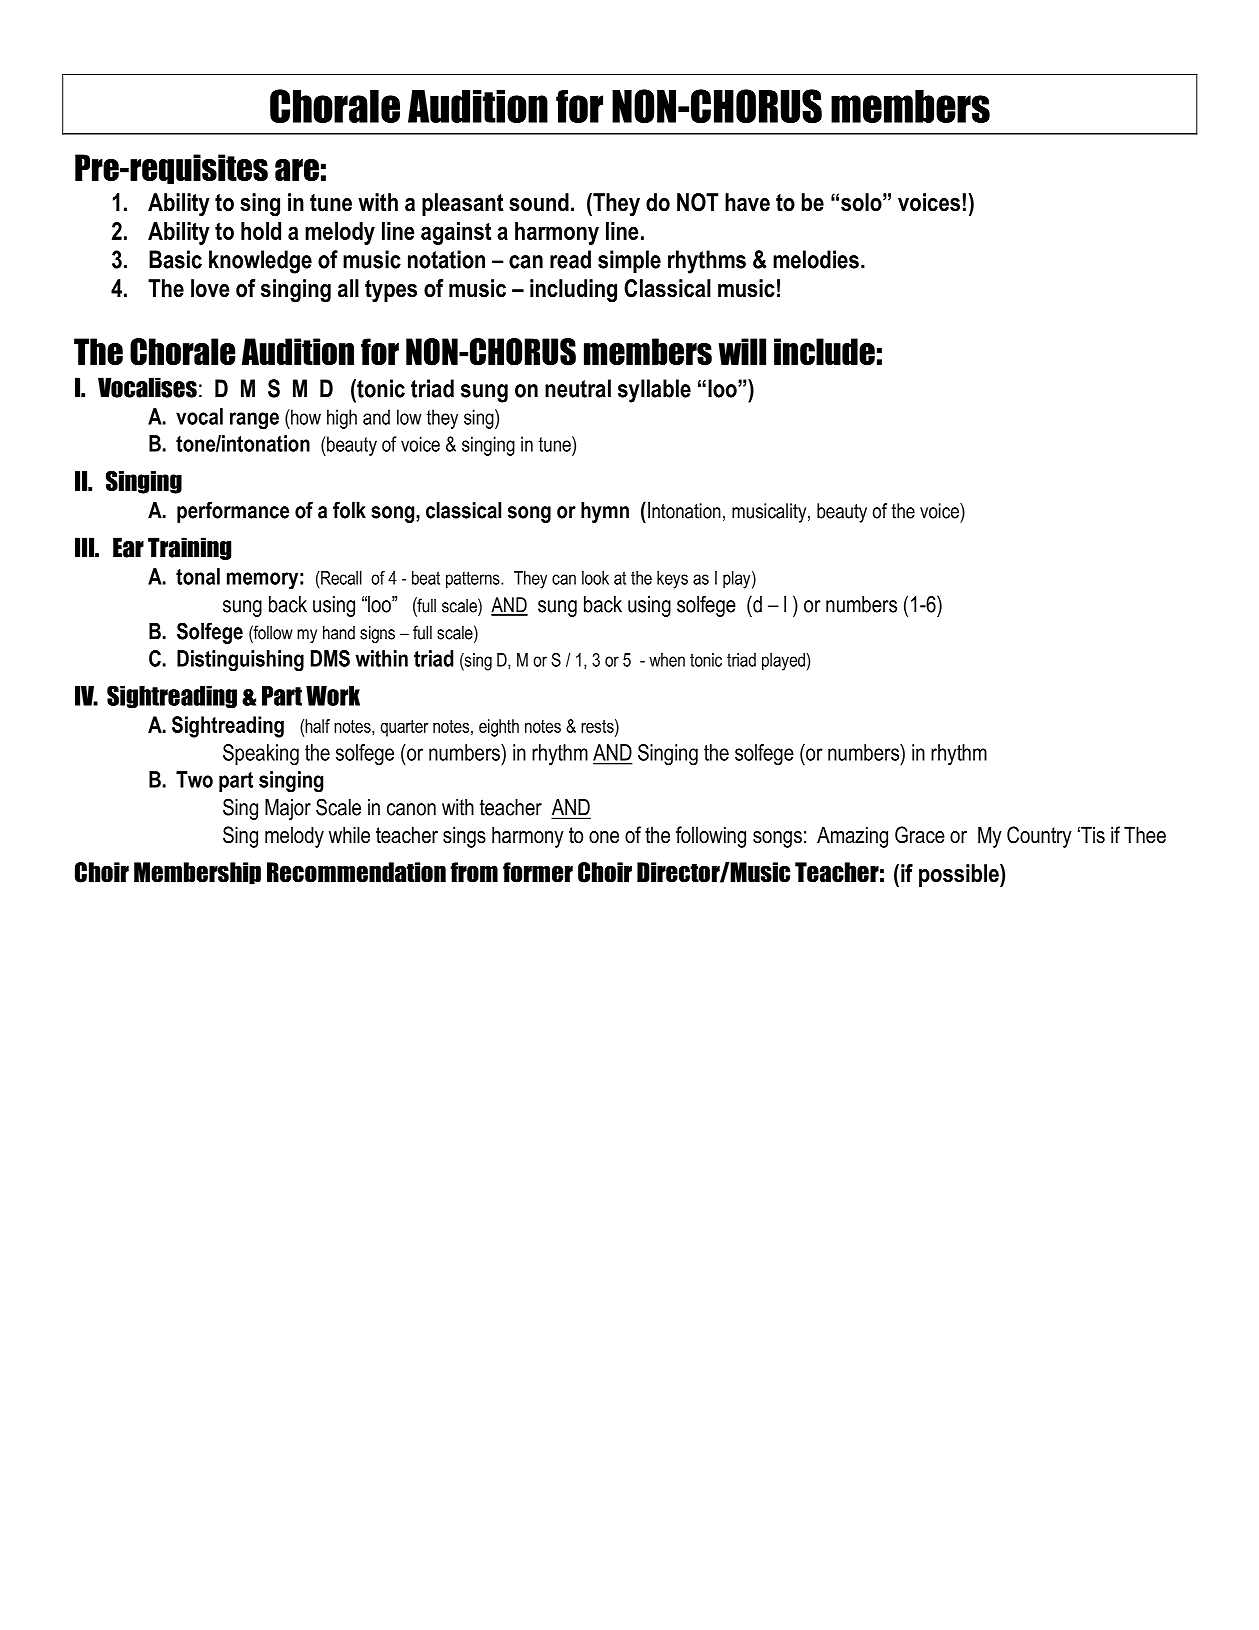 Image resolution: width=1259 pixels, height=1630 pixels. Describe the element at coordinates (538, 872) in the screenshot. I see `former` at that location.
